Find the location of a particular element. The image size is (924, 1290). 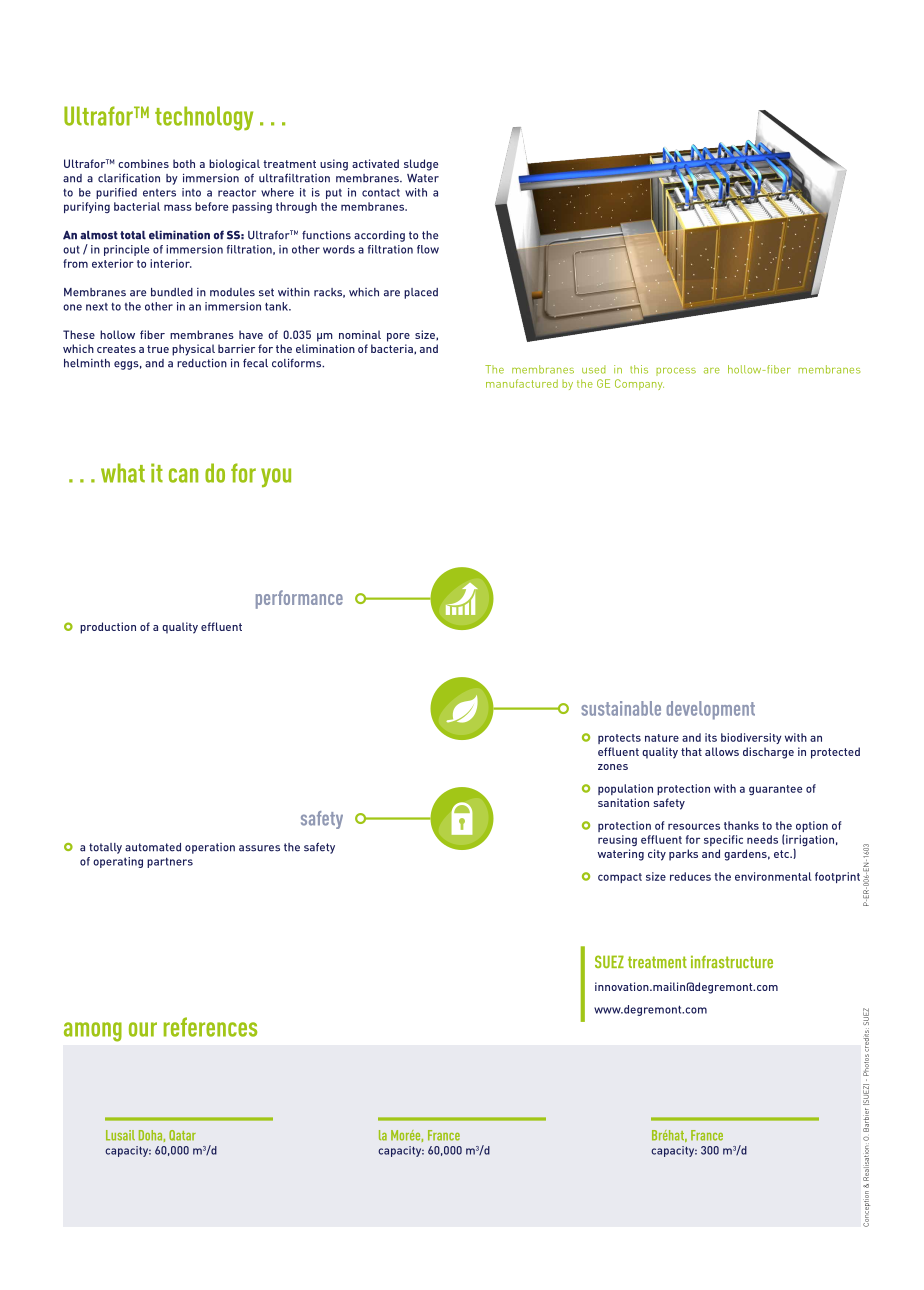

production is located at coordinates (108, 628).
